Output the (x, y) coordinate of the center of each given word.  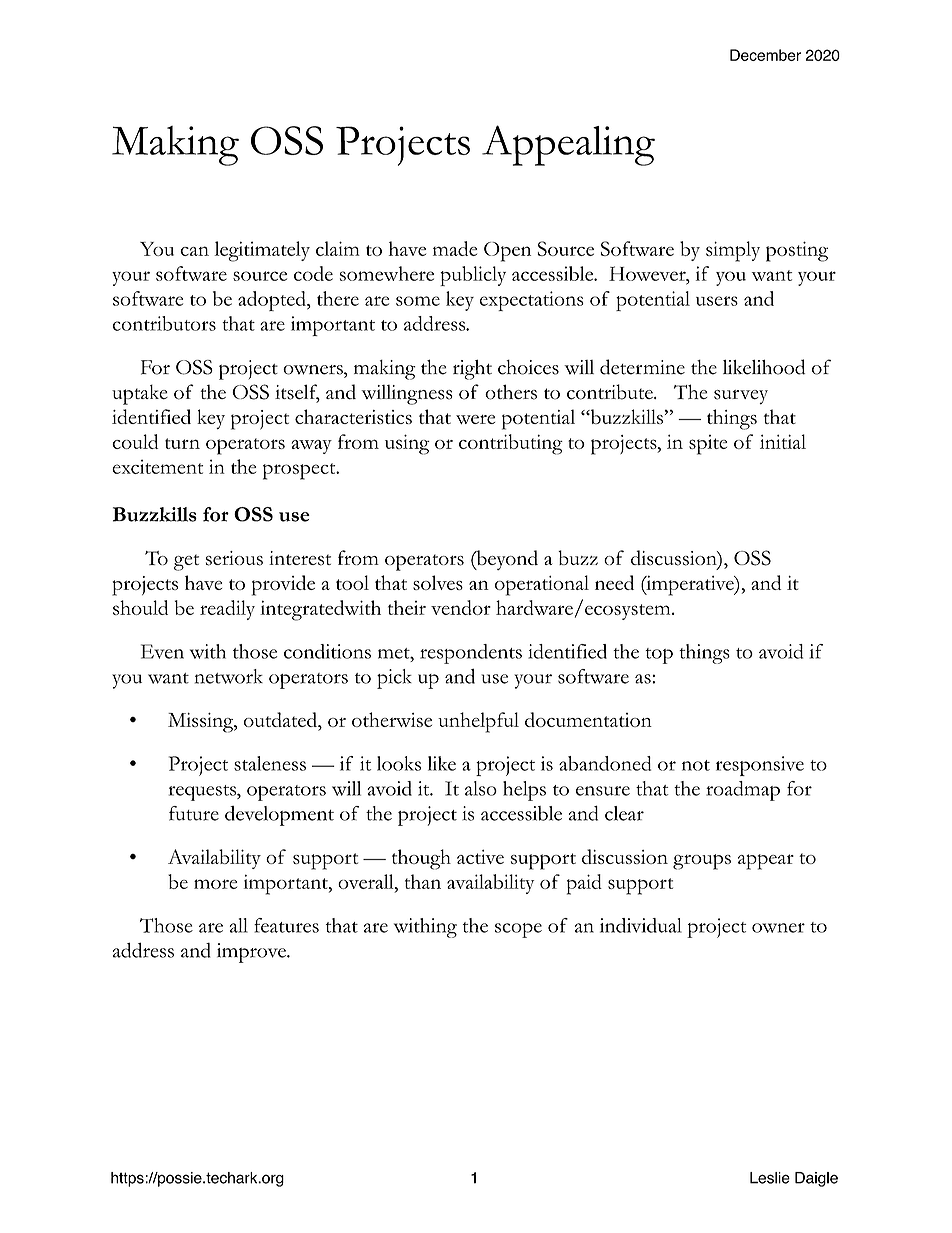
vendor (461, 607)
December (765, 55)
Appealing (568, 145)
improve (252, 953)
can (194, 251)
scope (518, 930)
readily (227, 610)
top (659, 656)
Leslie (770, 1178)
